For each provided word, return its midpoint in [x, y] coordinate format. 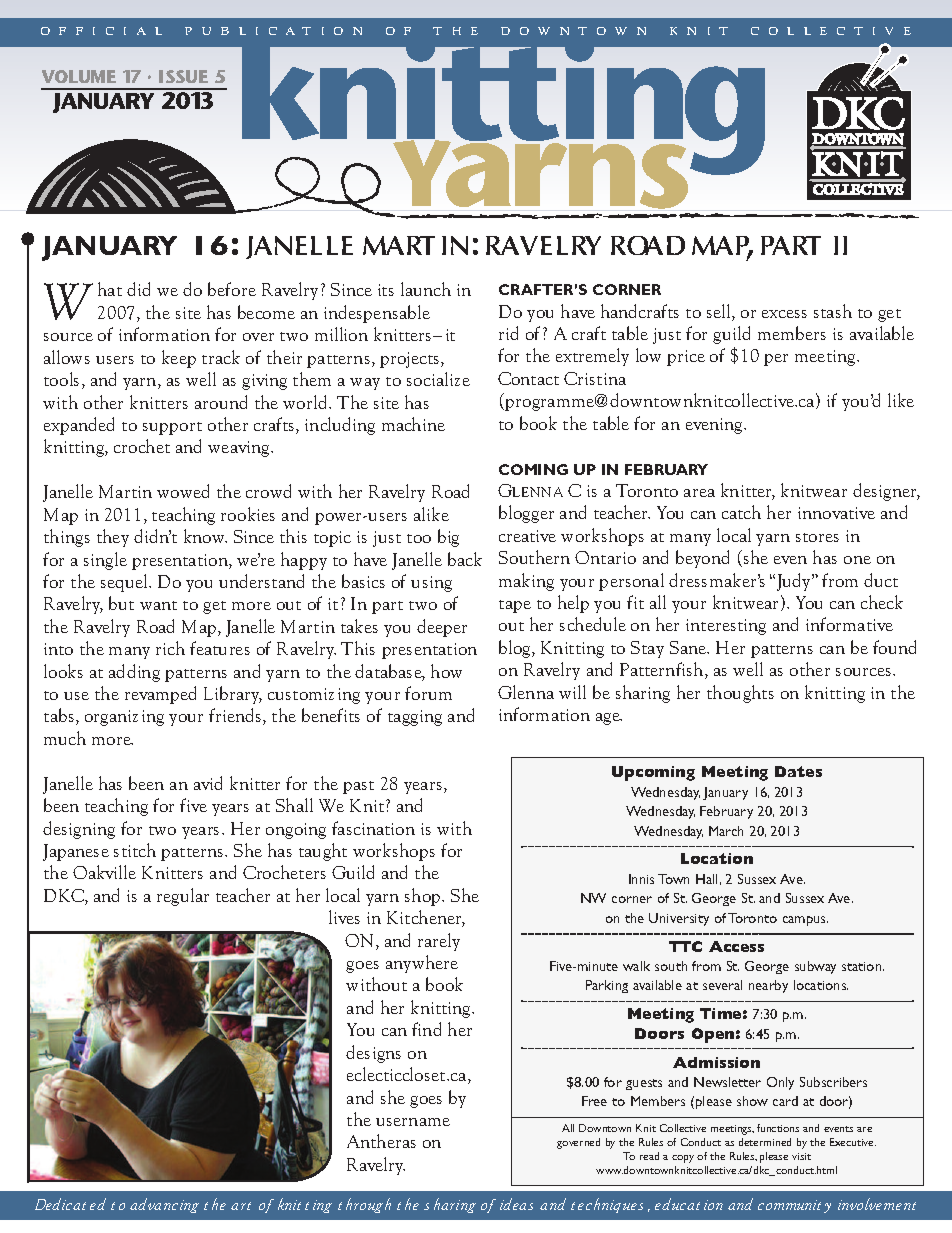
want [158, 605]
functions [778, 1128]
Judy [793, 582]
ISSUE [183, 76]
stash [833, 311]
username [413, 1122]
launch [426, 289]
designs [373, 1054]
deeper [442, 628]
